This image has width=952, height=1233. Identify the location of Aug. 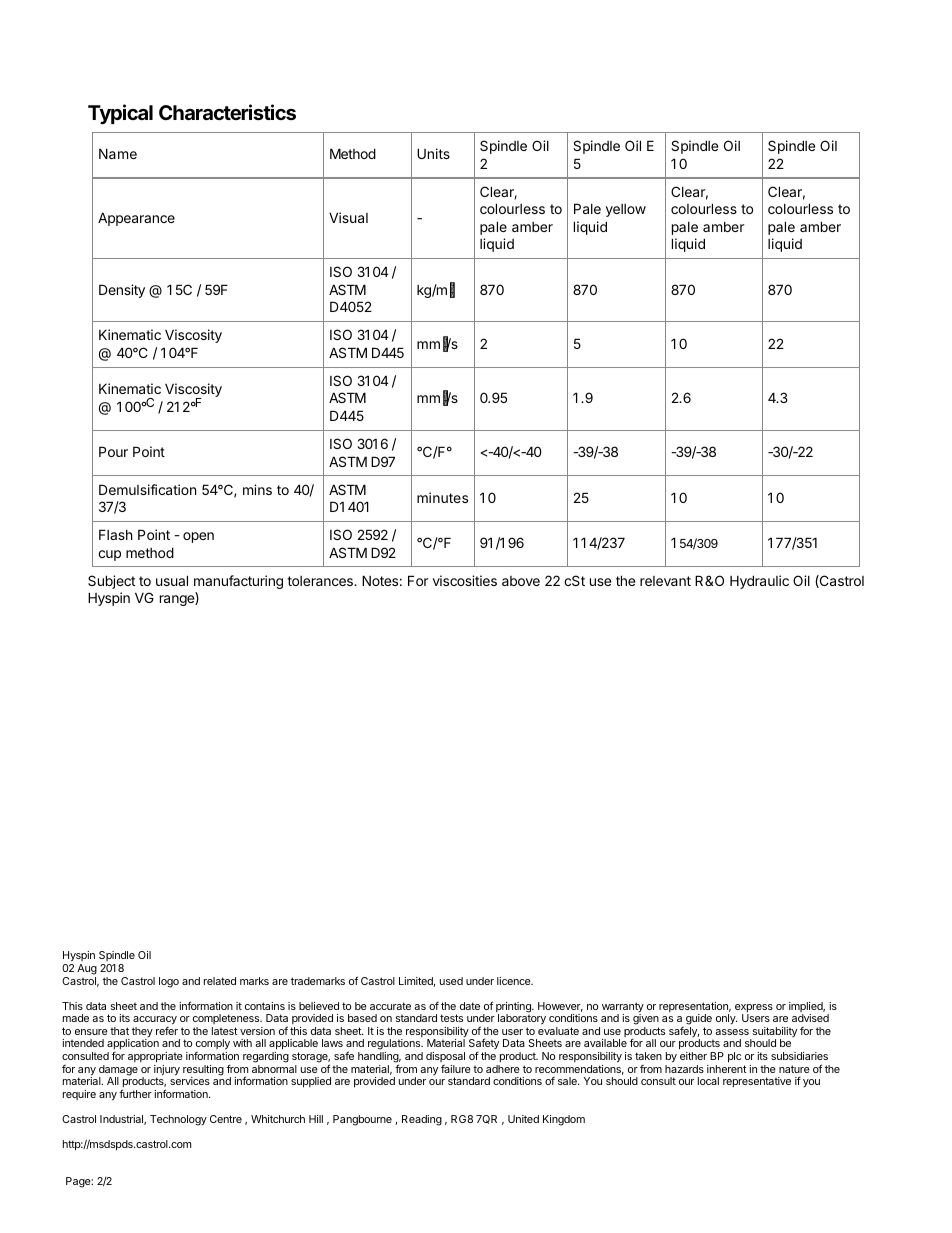
(87, 969).
